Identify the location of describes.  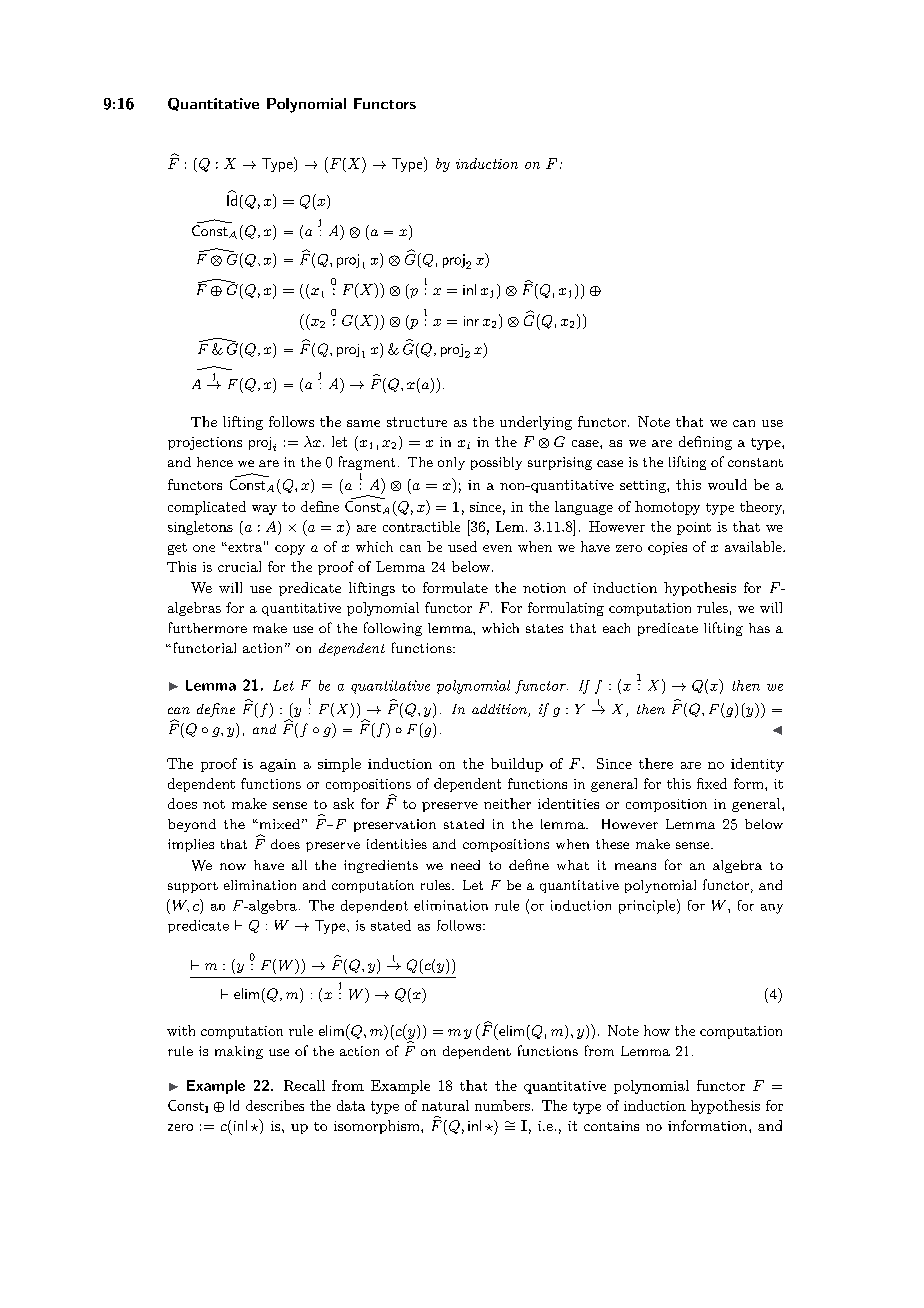
(275, 1105).
